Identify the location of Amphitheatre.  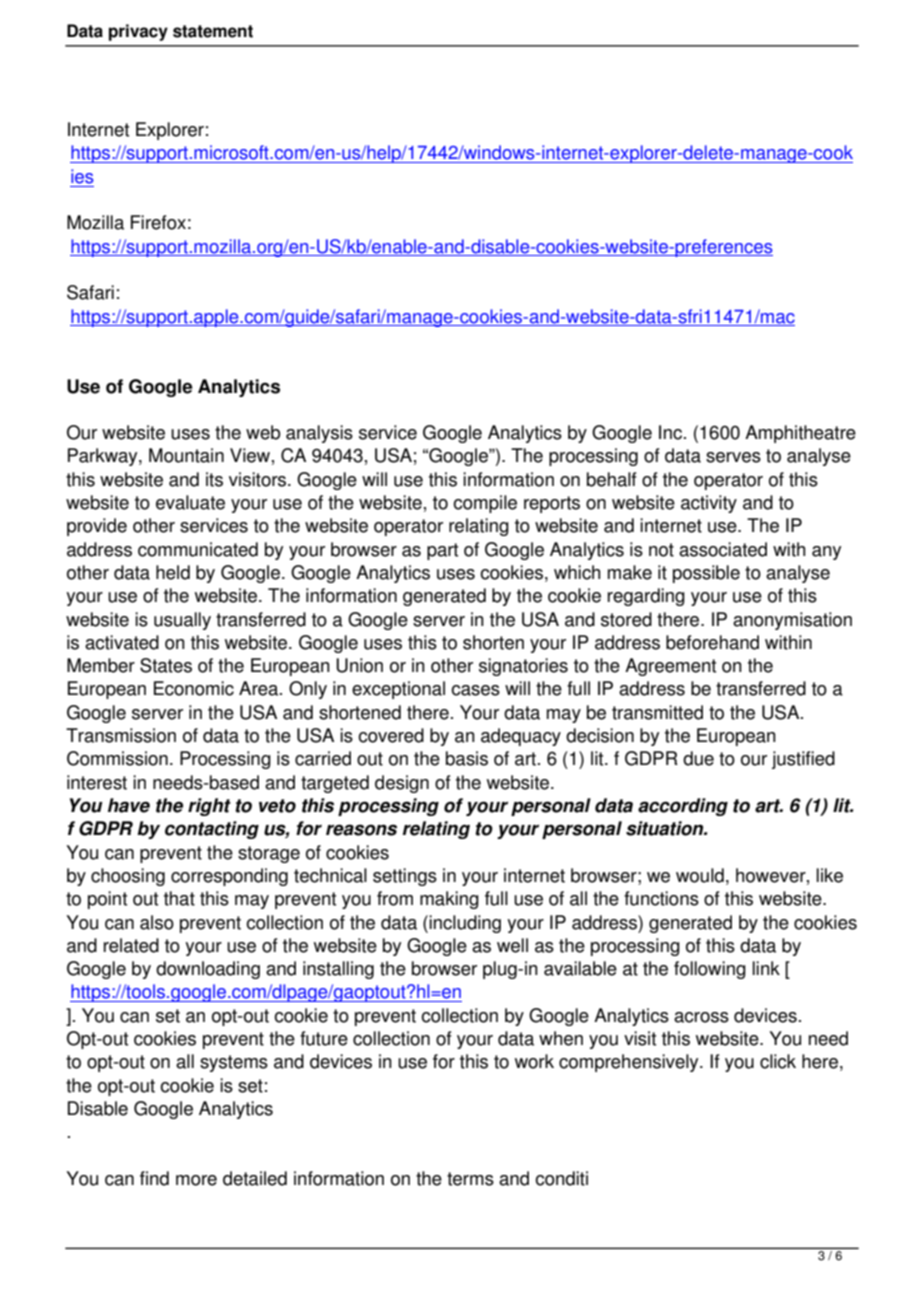
(800, 434).
